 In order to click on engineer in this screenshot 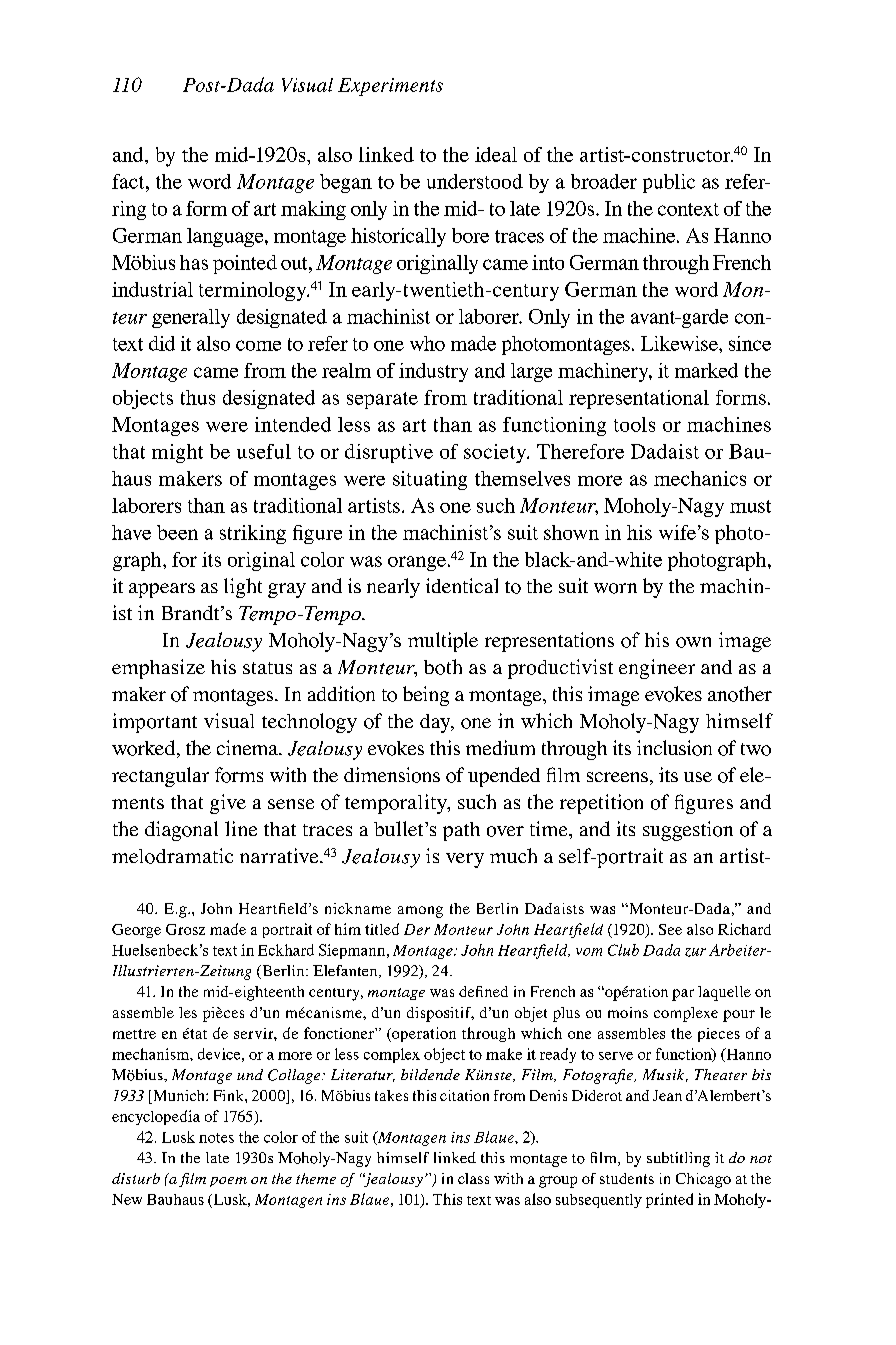, I will do `click(657, 669)`.
